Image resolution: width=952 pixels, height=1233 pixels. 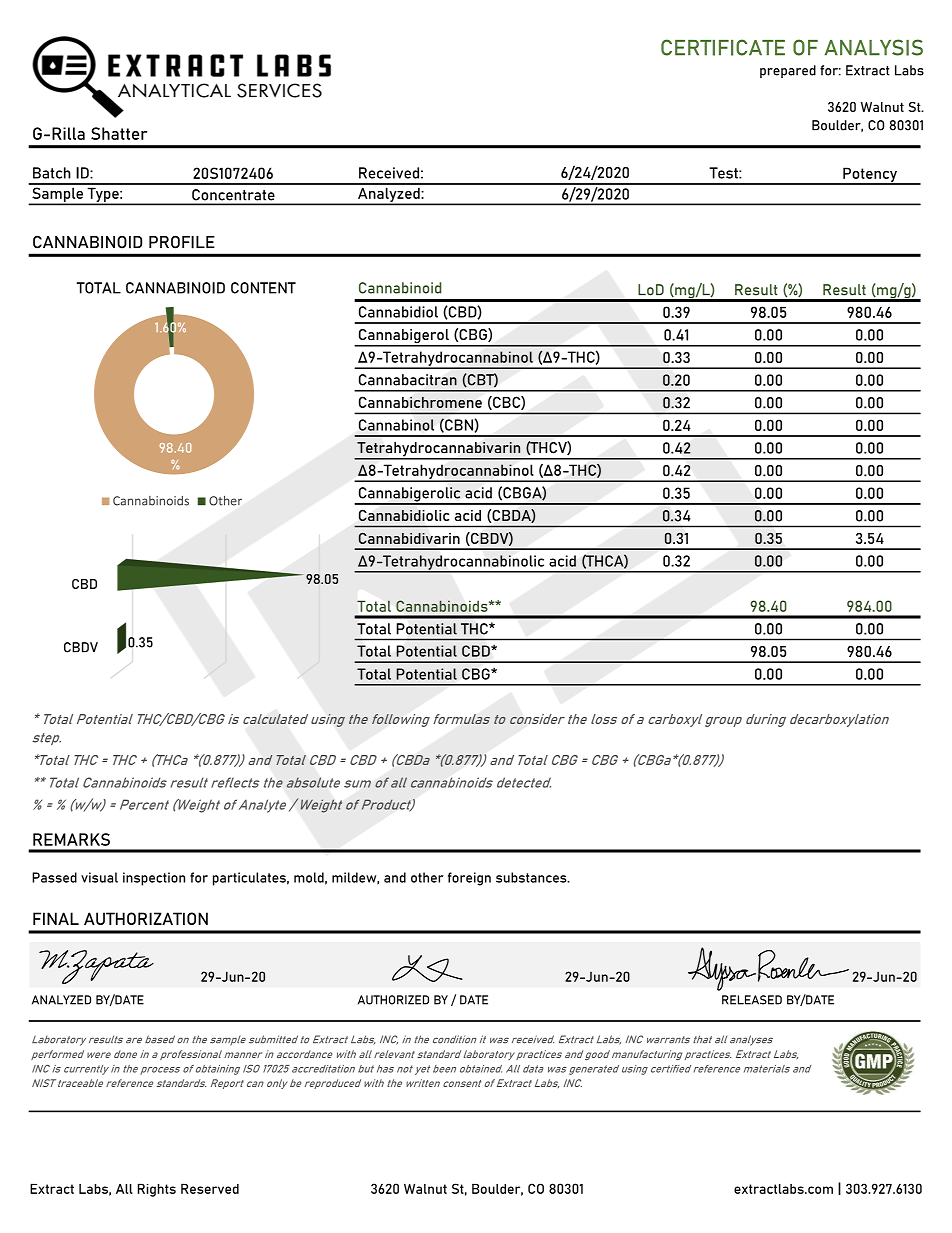 I want to click on foreign, so click(x=469, y=879).
